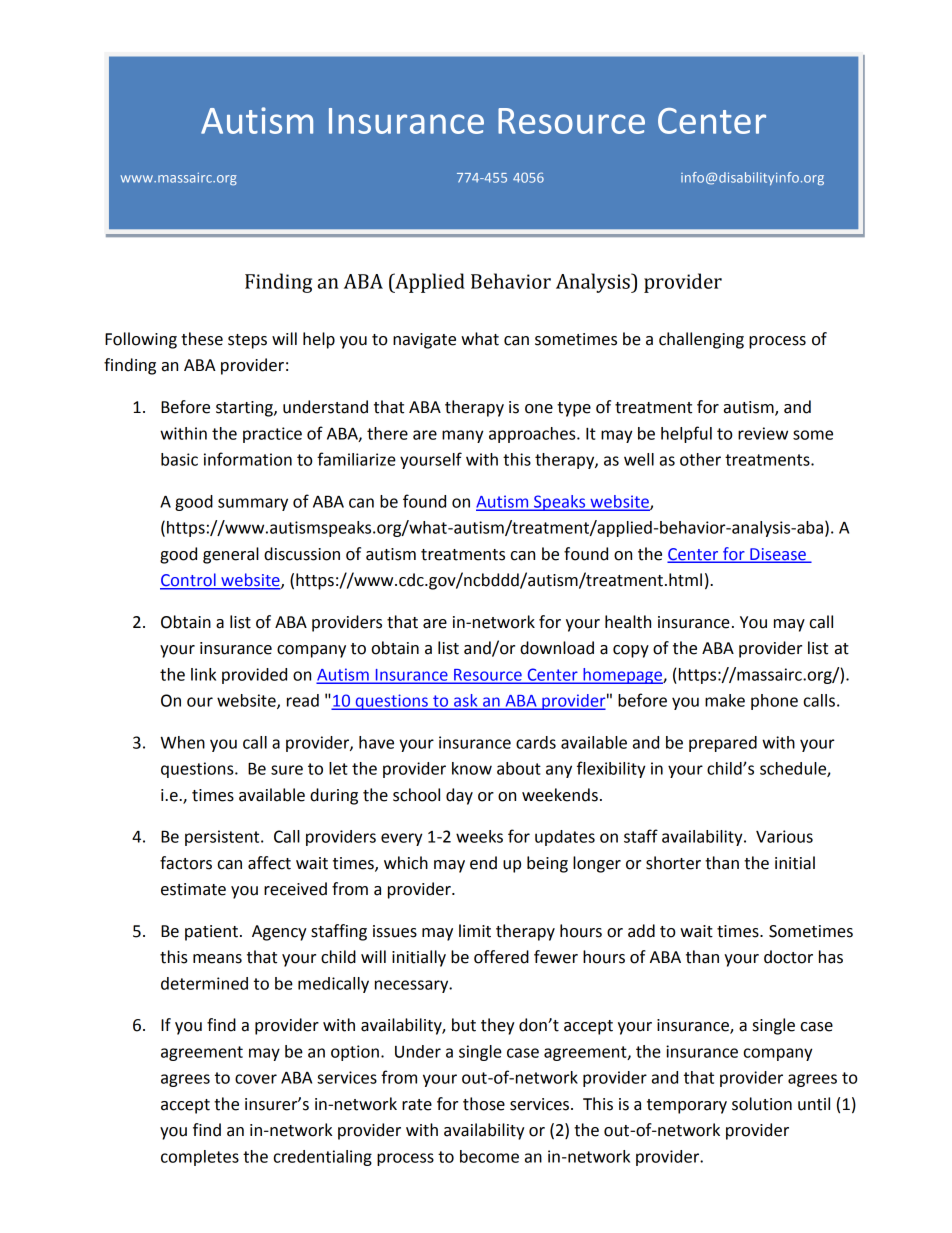  Describe the element at coordinates (200, 1158) in the screenshot. I see `completes` at that location.
